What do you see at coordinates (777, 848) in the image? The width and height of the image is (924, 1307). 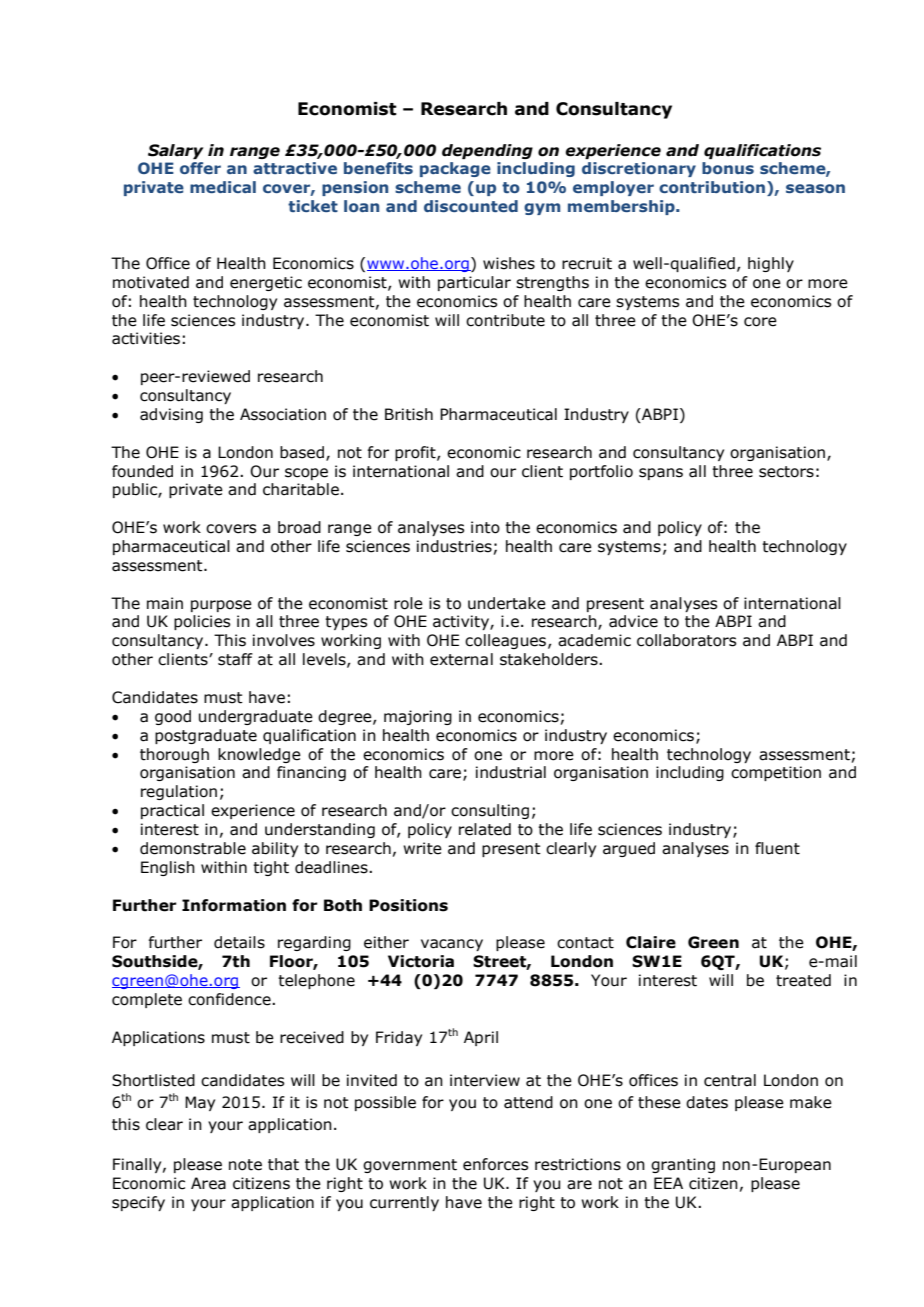 I see `fluent` at bounding box center [777, 848].
